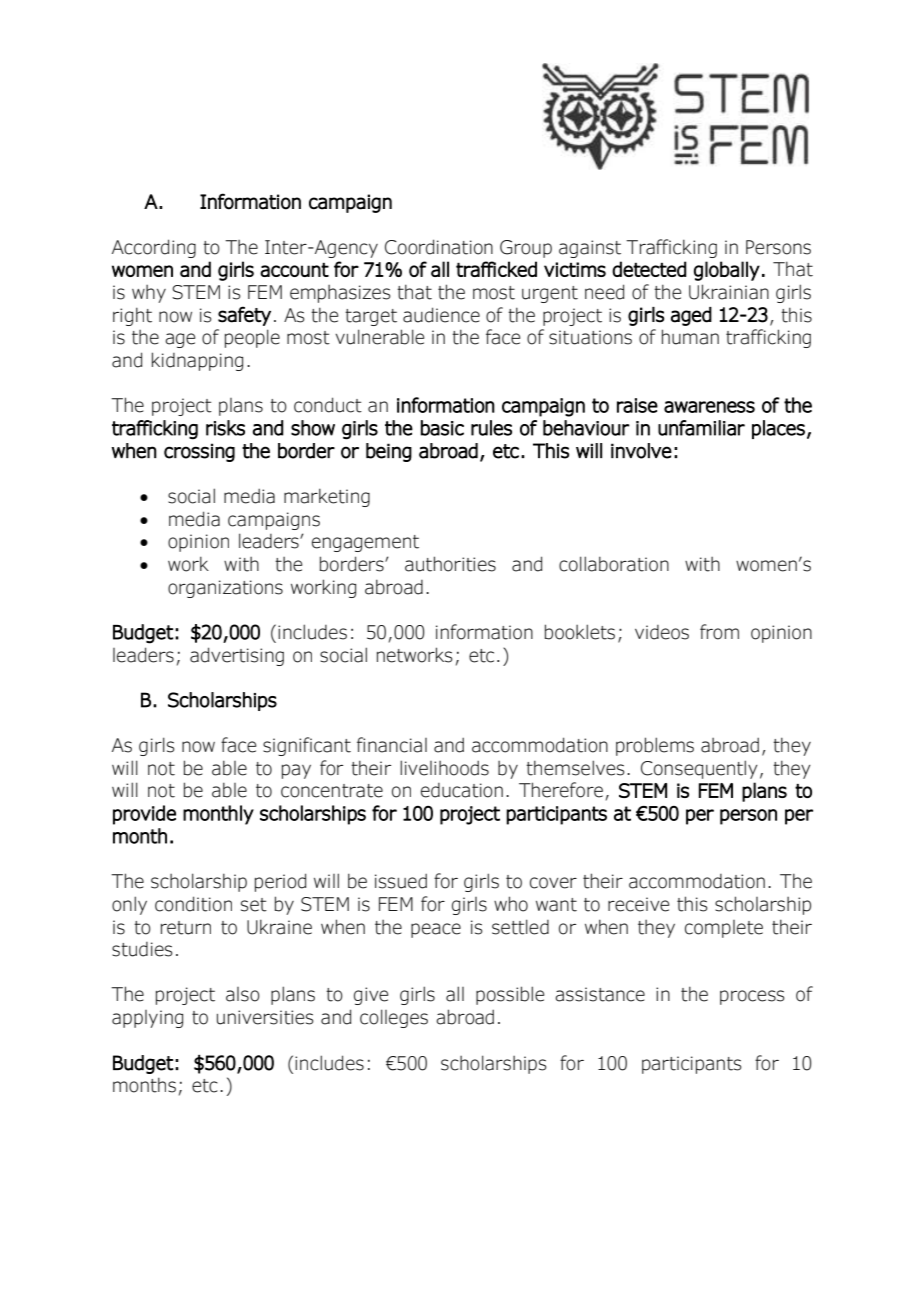  What do you see at coordinates (243, 994) in the image?
I see `also` at bounding box center [243, 994].
